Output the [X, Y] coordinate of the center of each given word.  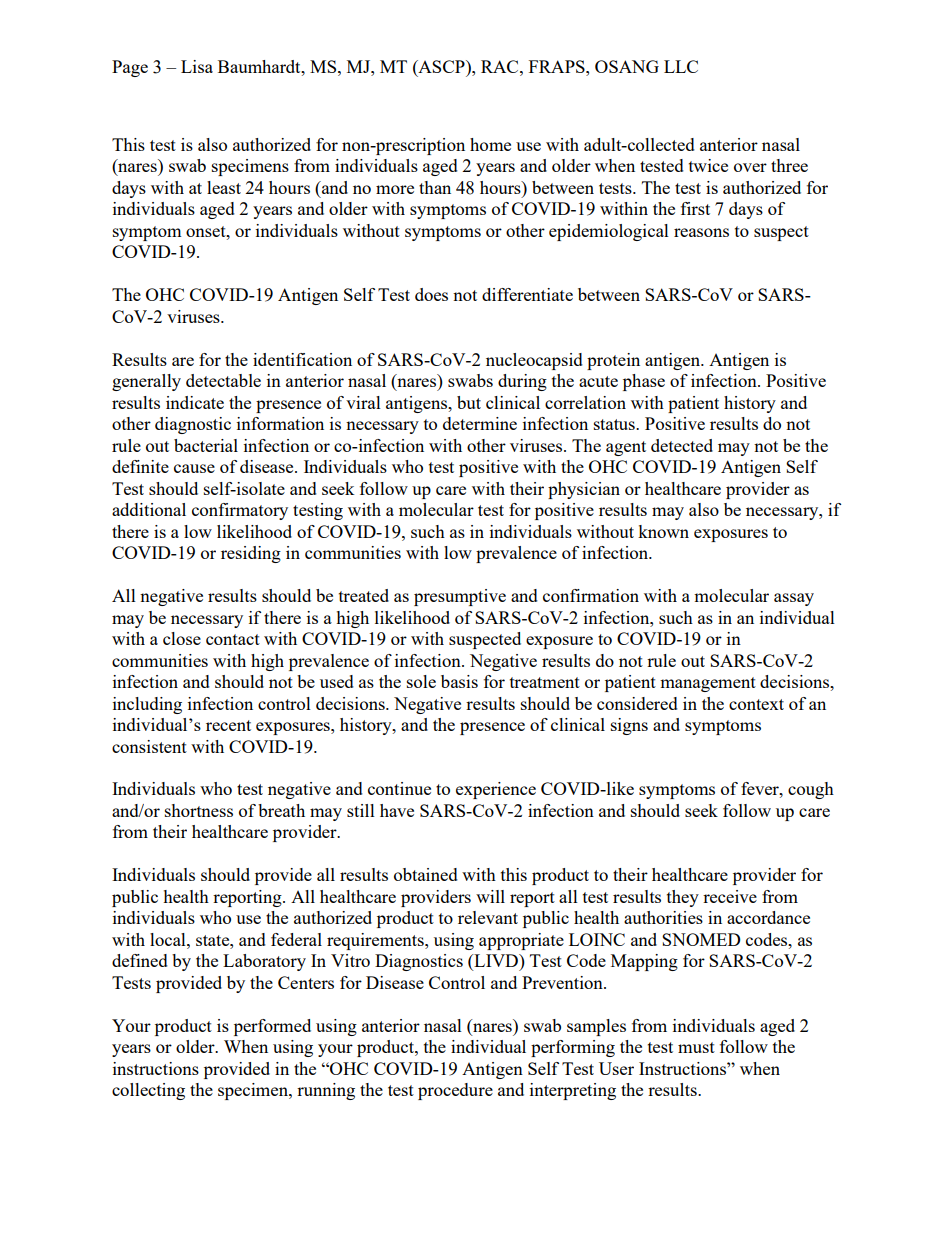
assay [794, 599]
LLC [681, 66]
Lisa [197, 66]
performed [272, 1027]
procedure [455, 1091]
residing [251, 554]
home [490, 144]
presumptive [460, 597]
